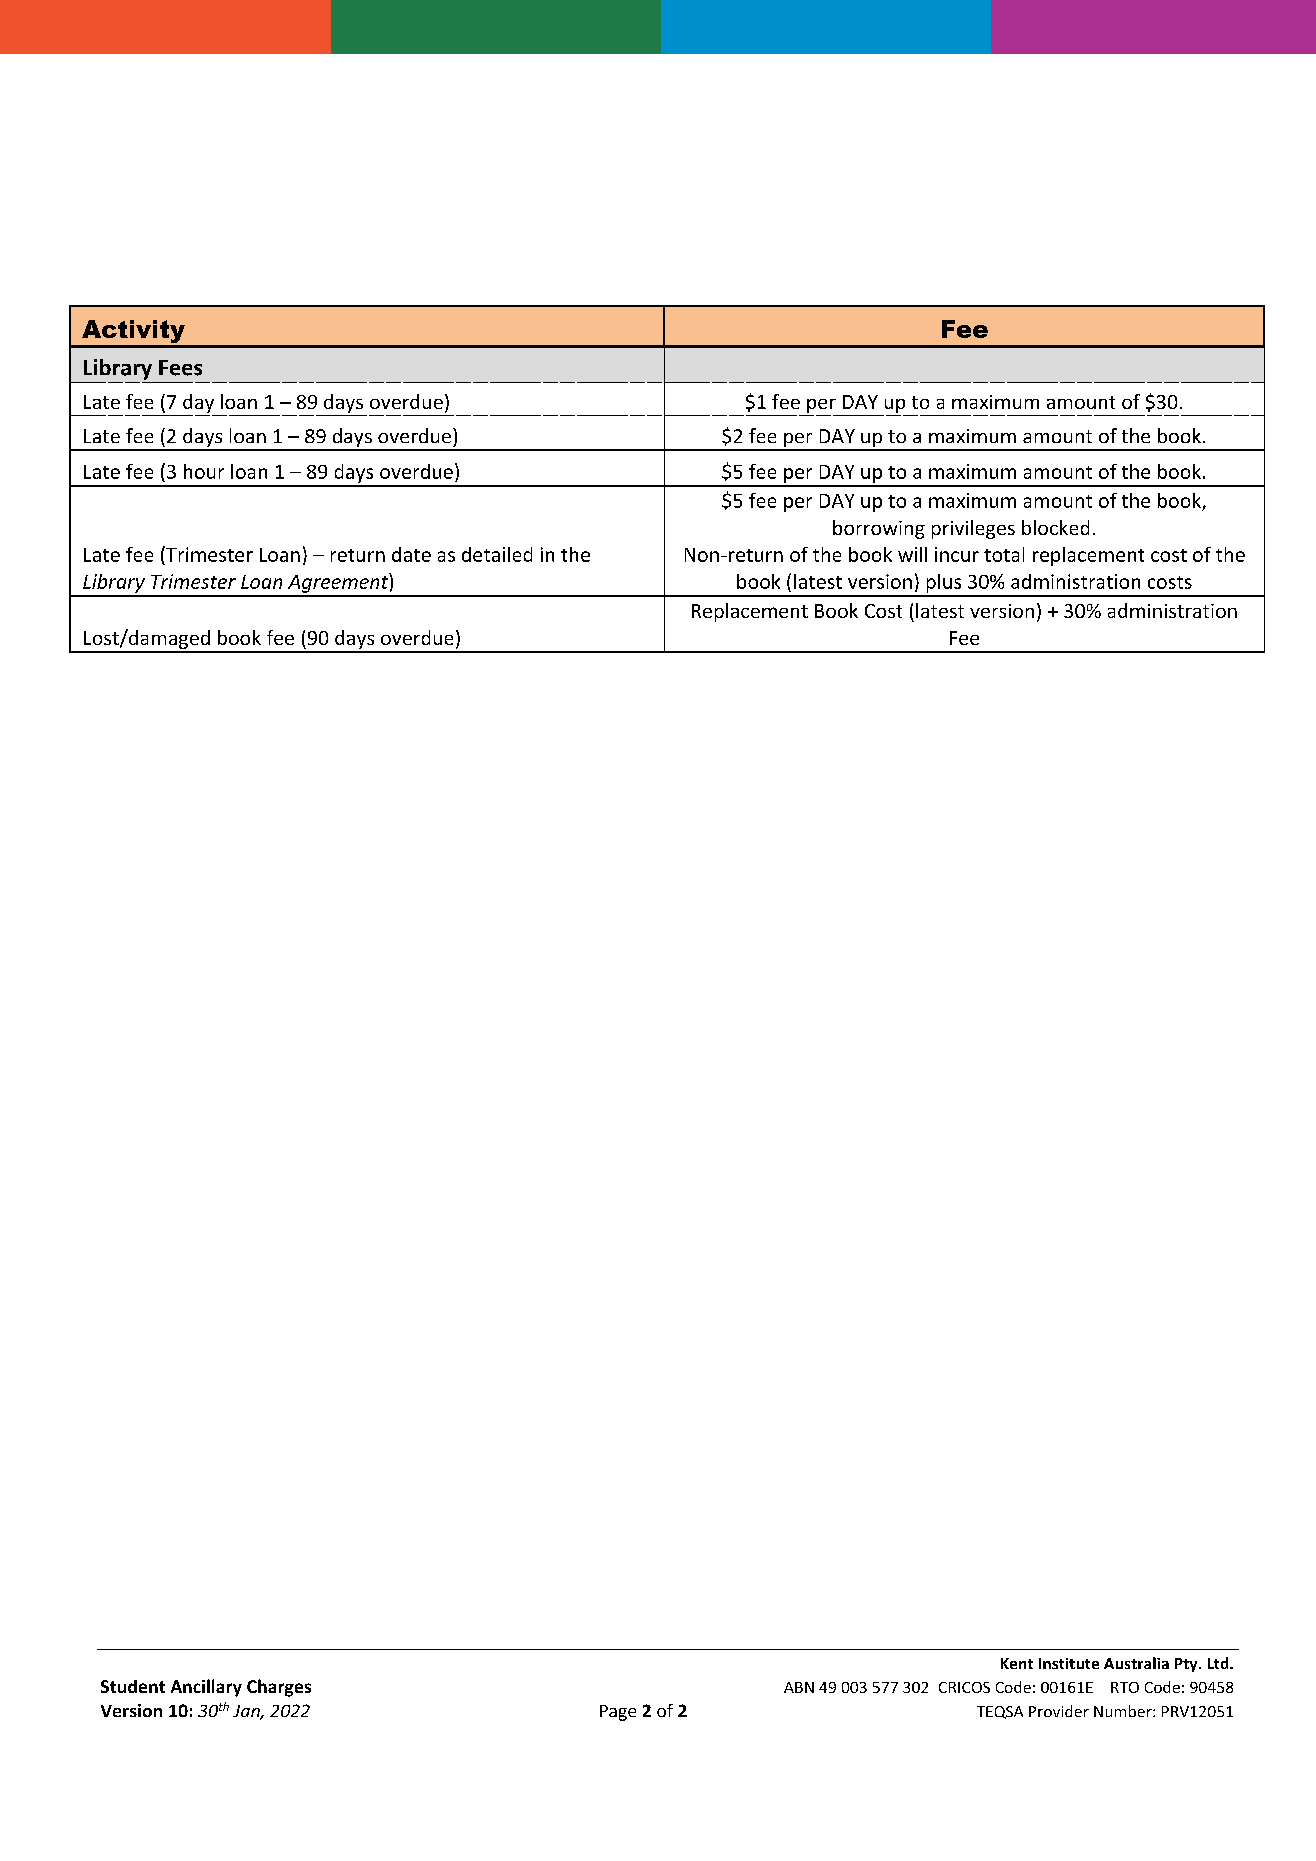 The image size is (1316, 1861). Describe the element at coordinates (497, 554) in the screenshot. I see `detailed` at that location.
